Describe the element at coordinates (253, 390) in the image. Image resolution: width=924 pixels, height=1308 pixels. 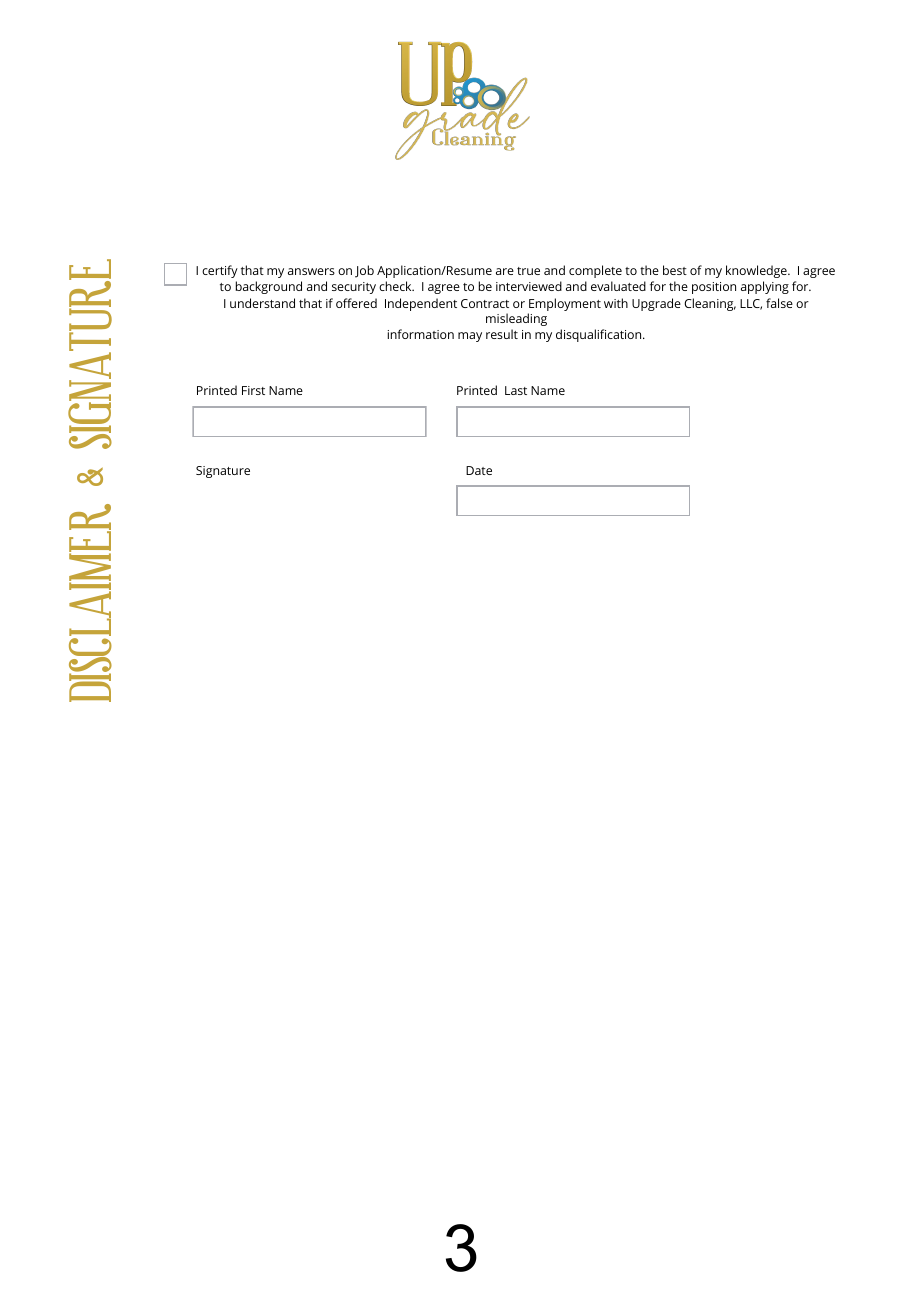
I see `First` at that location.
